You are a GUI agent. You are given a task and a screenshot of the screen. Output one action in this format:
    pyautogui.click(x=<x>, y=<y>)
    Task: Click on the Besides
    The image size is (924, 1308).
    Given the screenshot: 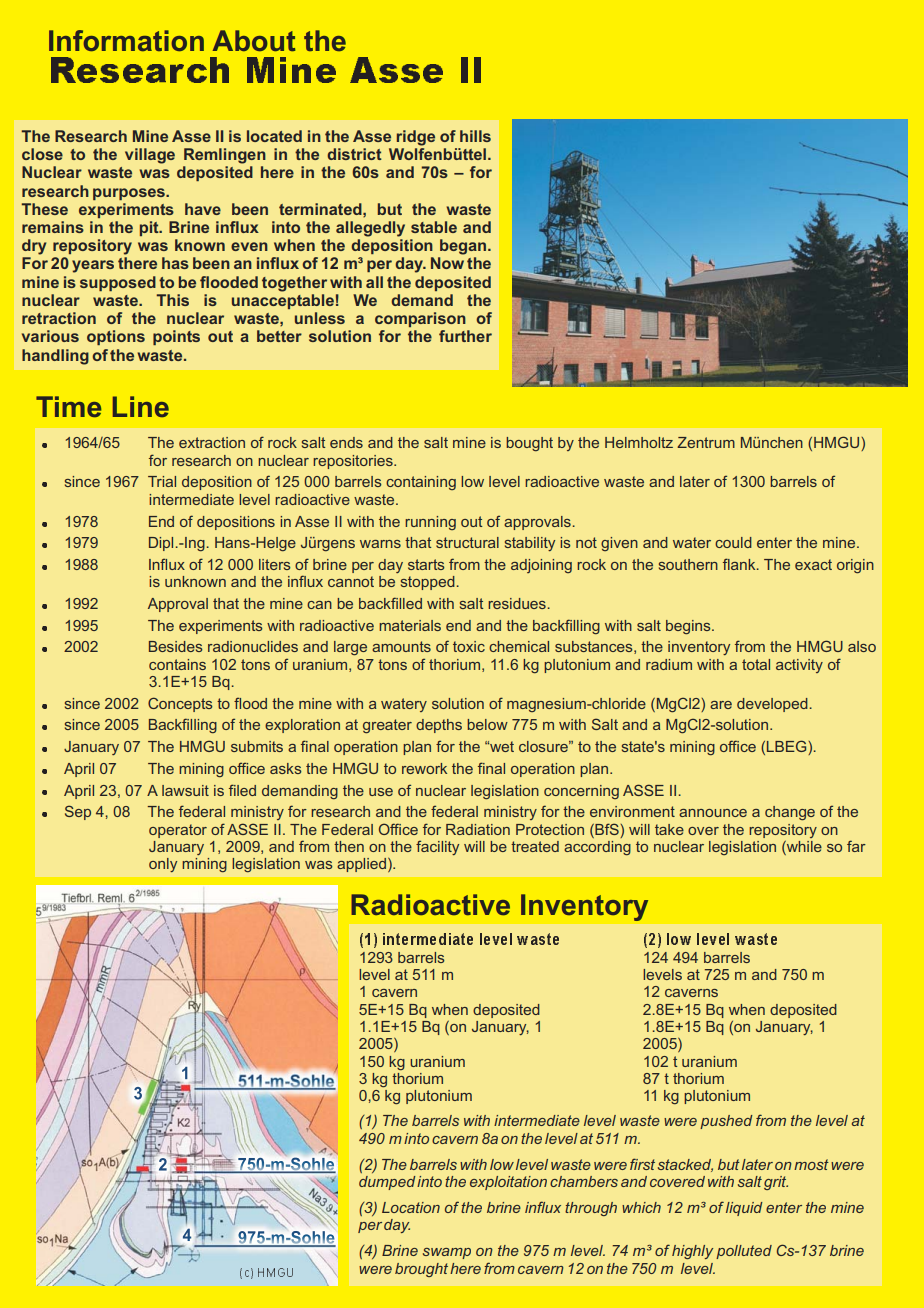 What is the action you would take?
    pyautogui.click(x=176, y=646)
